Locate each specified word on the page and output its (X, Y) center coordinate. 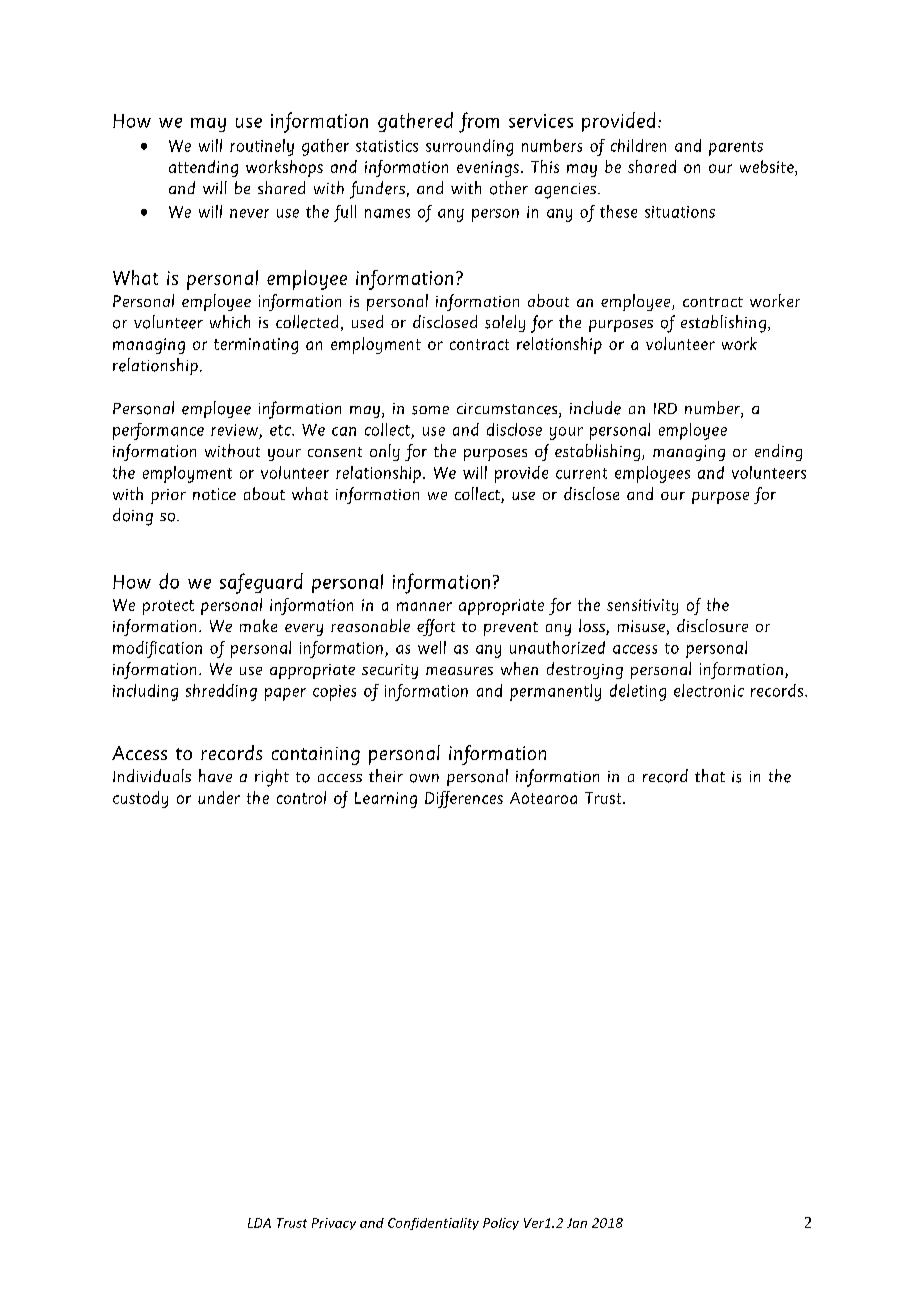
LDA (259, 1223)
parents (736, 148)
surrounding (469, 147)
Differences (464, 799)
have (215, 775)
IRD (665, 408)
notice (214, 494)
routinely (262, 147)
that (710, 775)
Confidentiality (433, 1224)
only (385, 452)
